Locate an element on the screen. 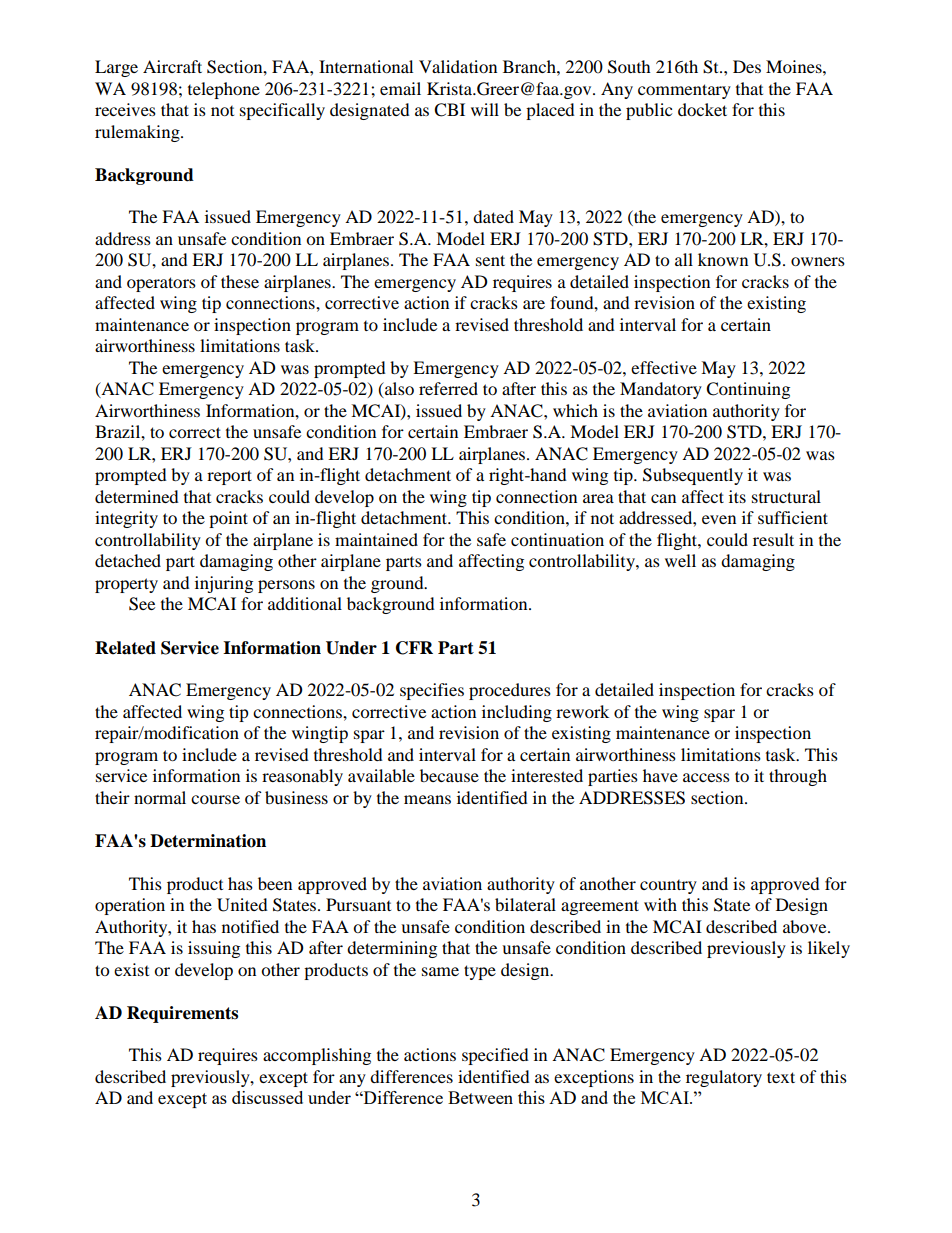  docket is located at coordinates (702, 109).
